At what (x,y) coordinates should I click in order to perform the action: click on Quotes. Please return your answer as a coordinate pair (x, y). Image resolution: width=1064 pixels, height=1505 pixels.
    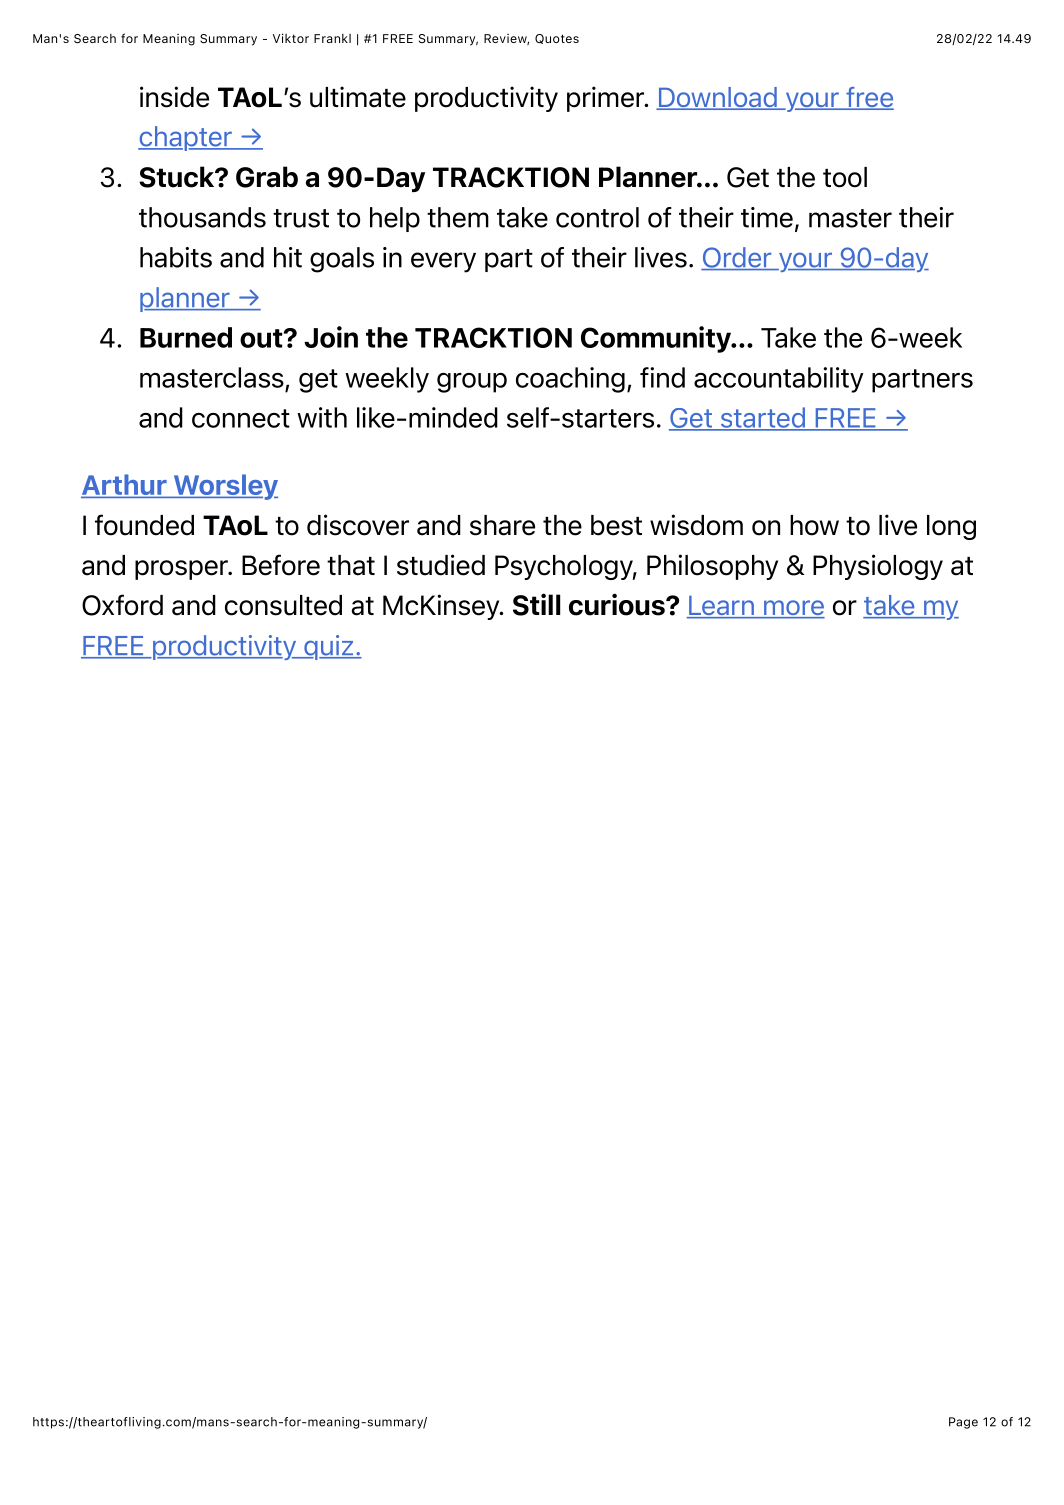
    Looking at the image, I should click on (557, 39).
